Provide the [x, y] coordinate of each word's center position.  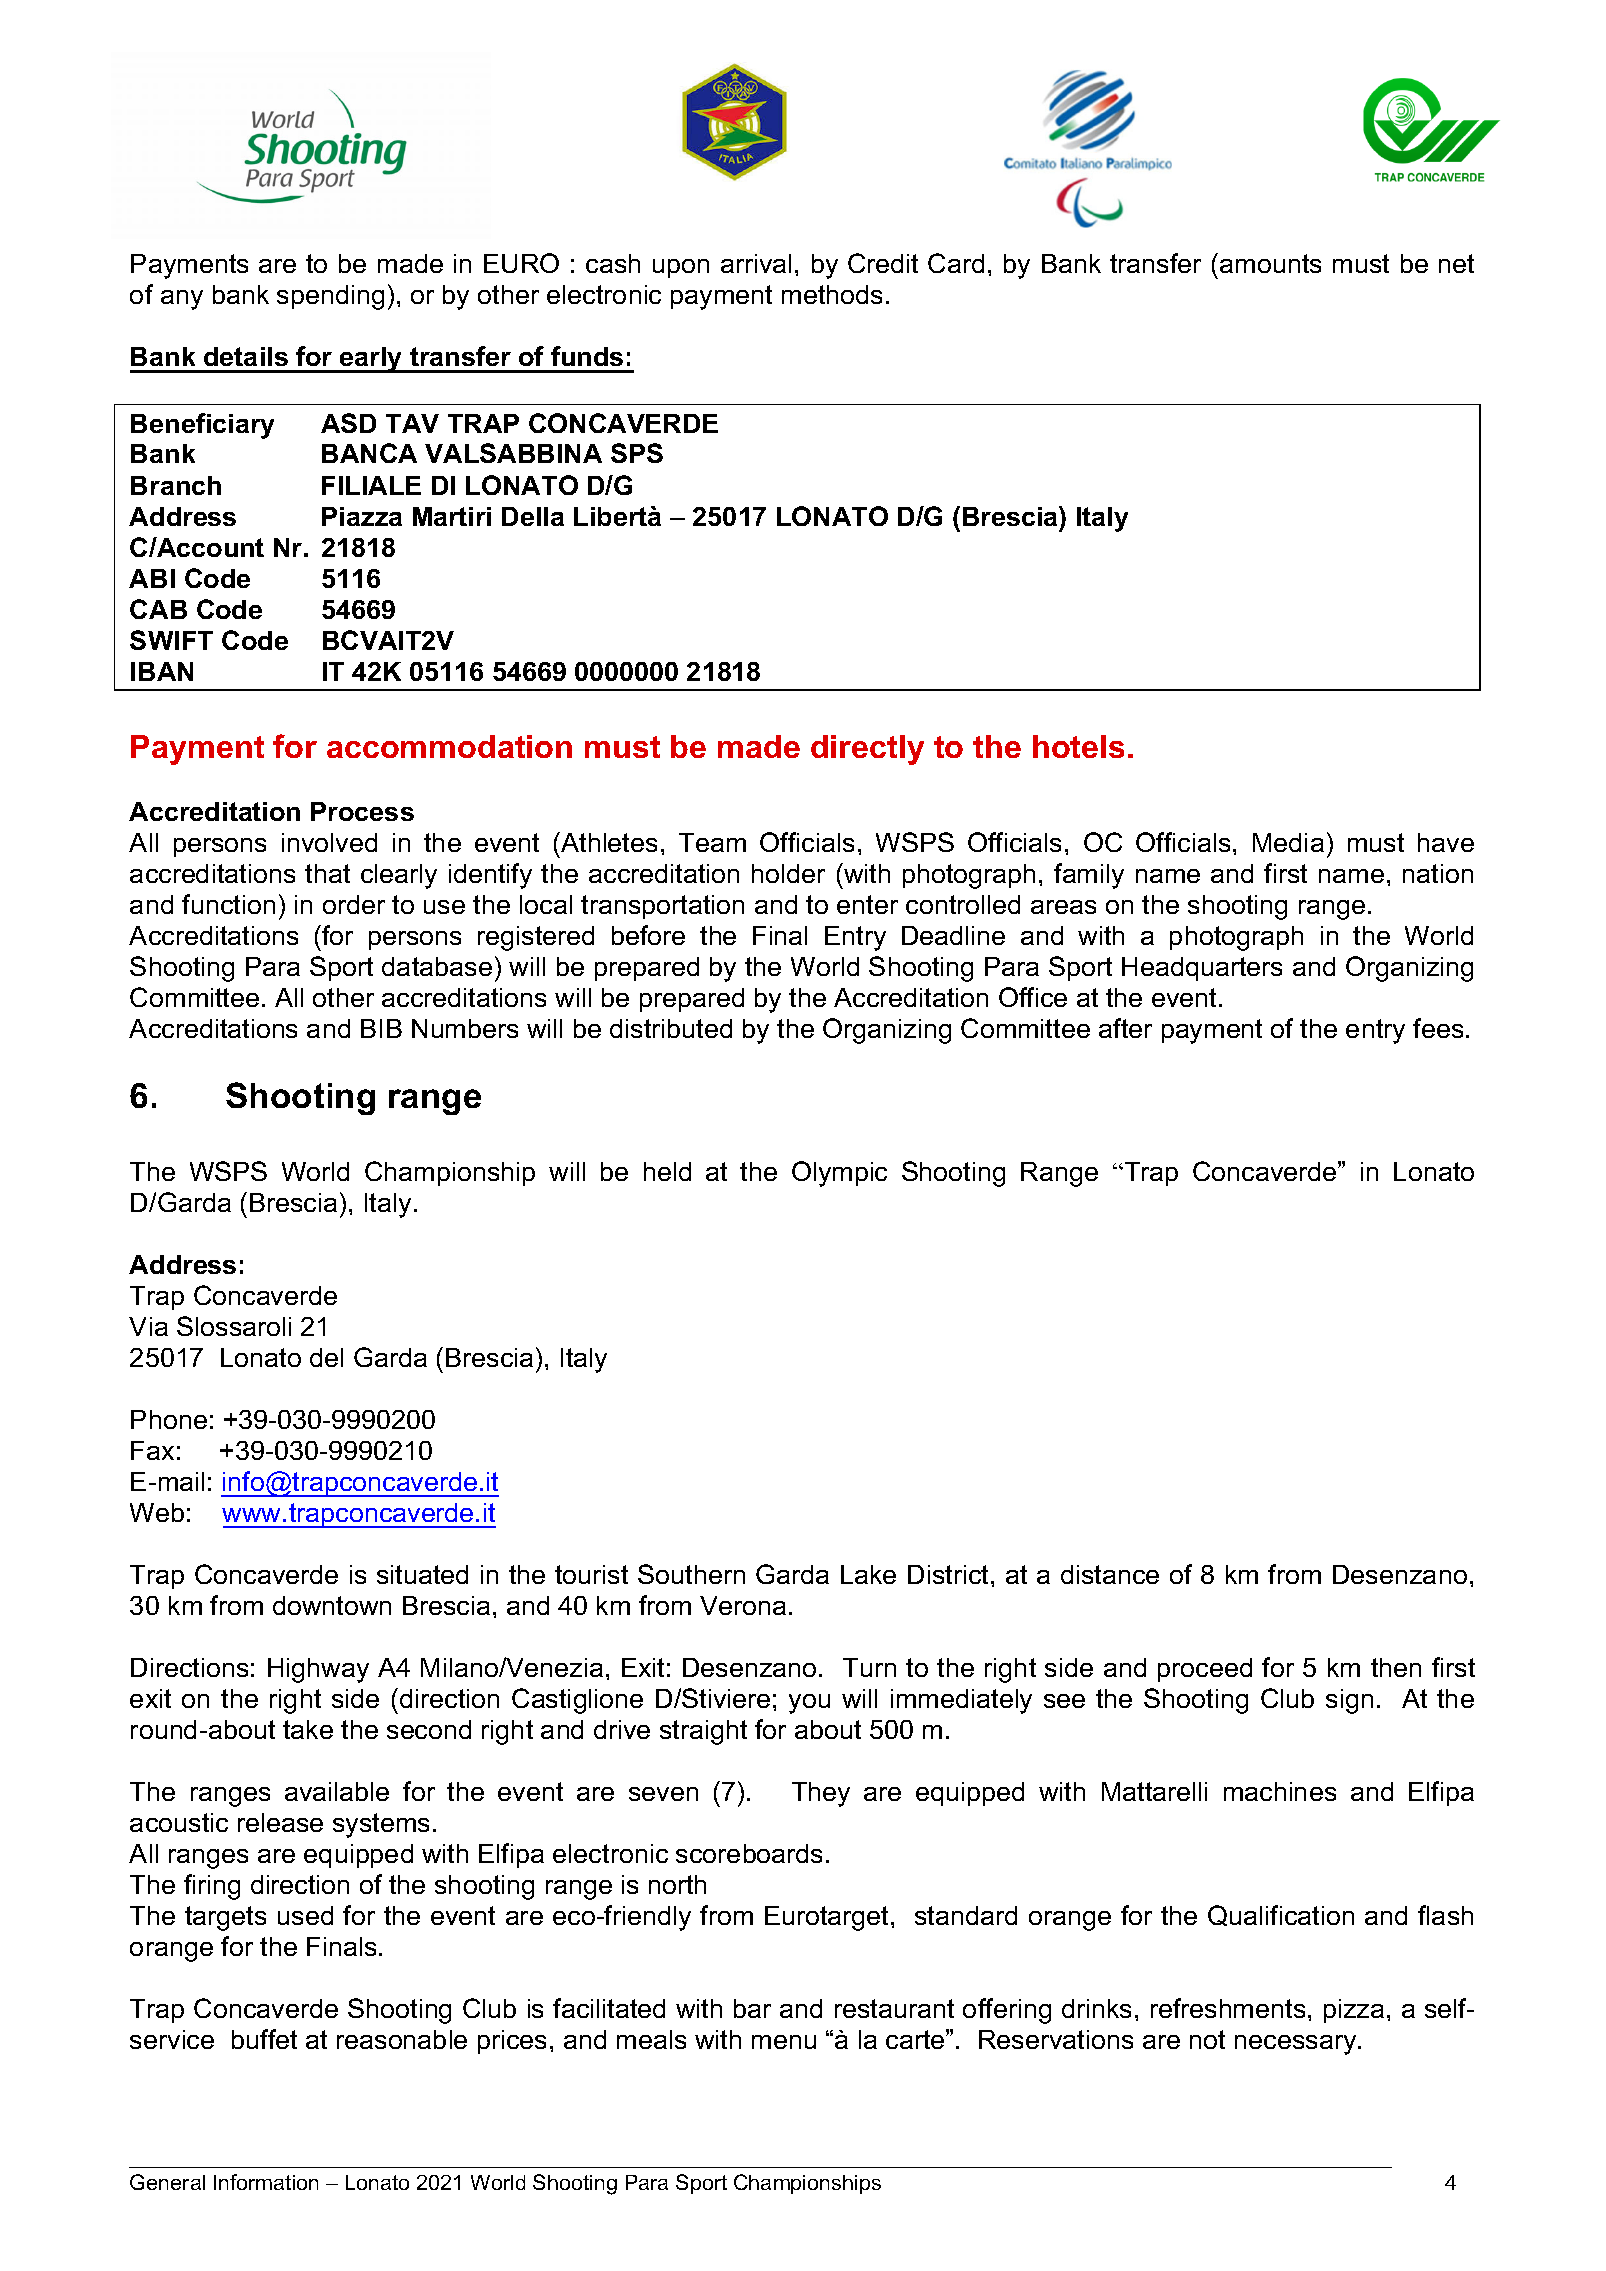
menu [784, 2042]
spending [330, 297]
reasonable [402, 2039]
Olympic [839, 1174]
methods [832, 294]
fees [1438, 1028]
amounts [1270, 263]
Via [148, 1326]
